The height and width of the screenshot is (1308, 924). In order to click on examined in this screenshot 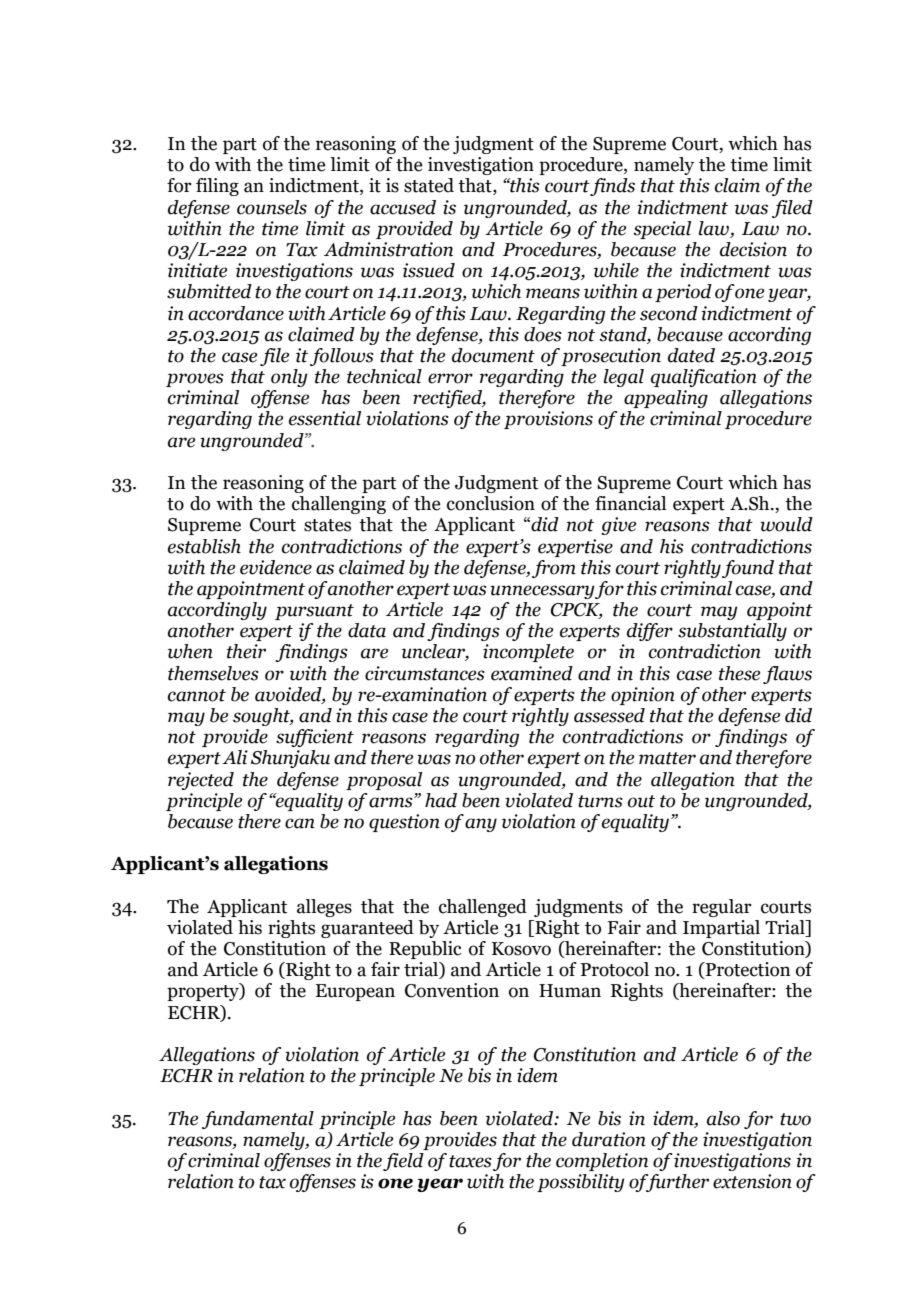, I will do `click(532, 673)`.
